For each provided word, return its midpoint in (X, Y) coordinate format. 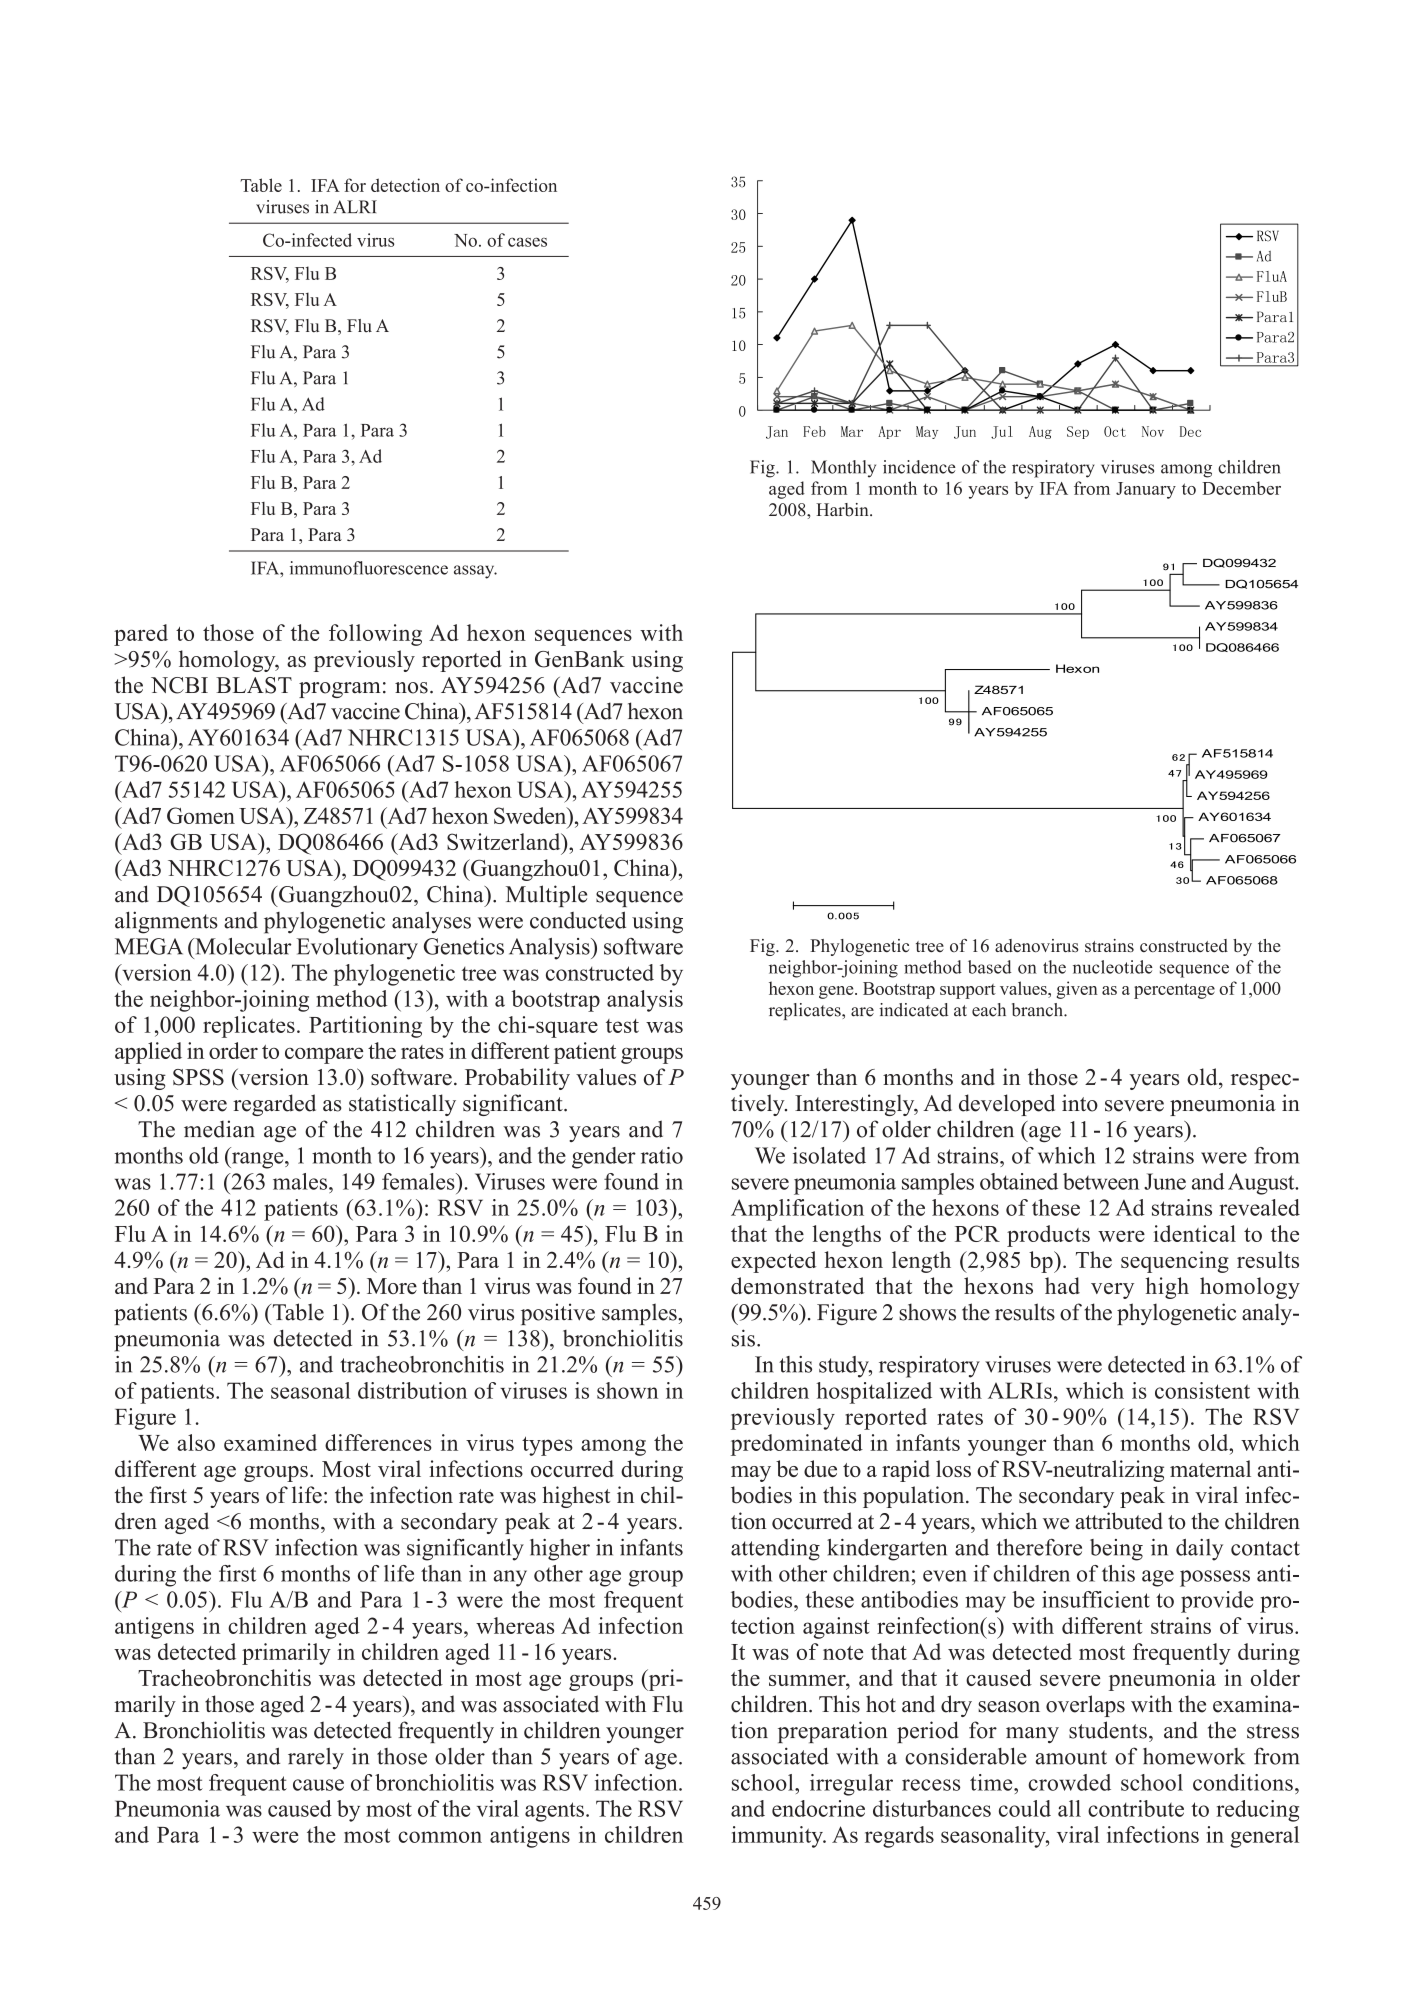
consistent (1202, 1390)
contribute (1136, 1808)
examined (270, 1442)
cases (527, 242)
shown (627, 1390)
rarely (316, 1759)
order (233, 1050)
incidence (919, 467)
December (1241, 488)
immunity (778, 1837)
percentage (1174, 991)
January (1146, 490)
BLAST (254, 685)
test (622, 1026)
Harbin (843, 510)
